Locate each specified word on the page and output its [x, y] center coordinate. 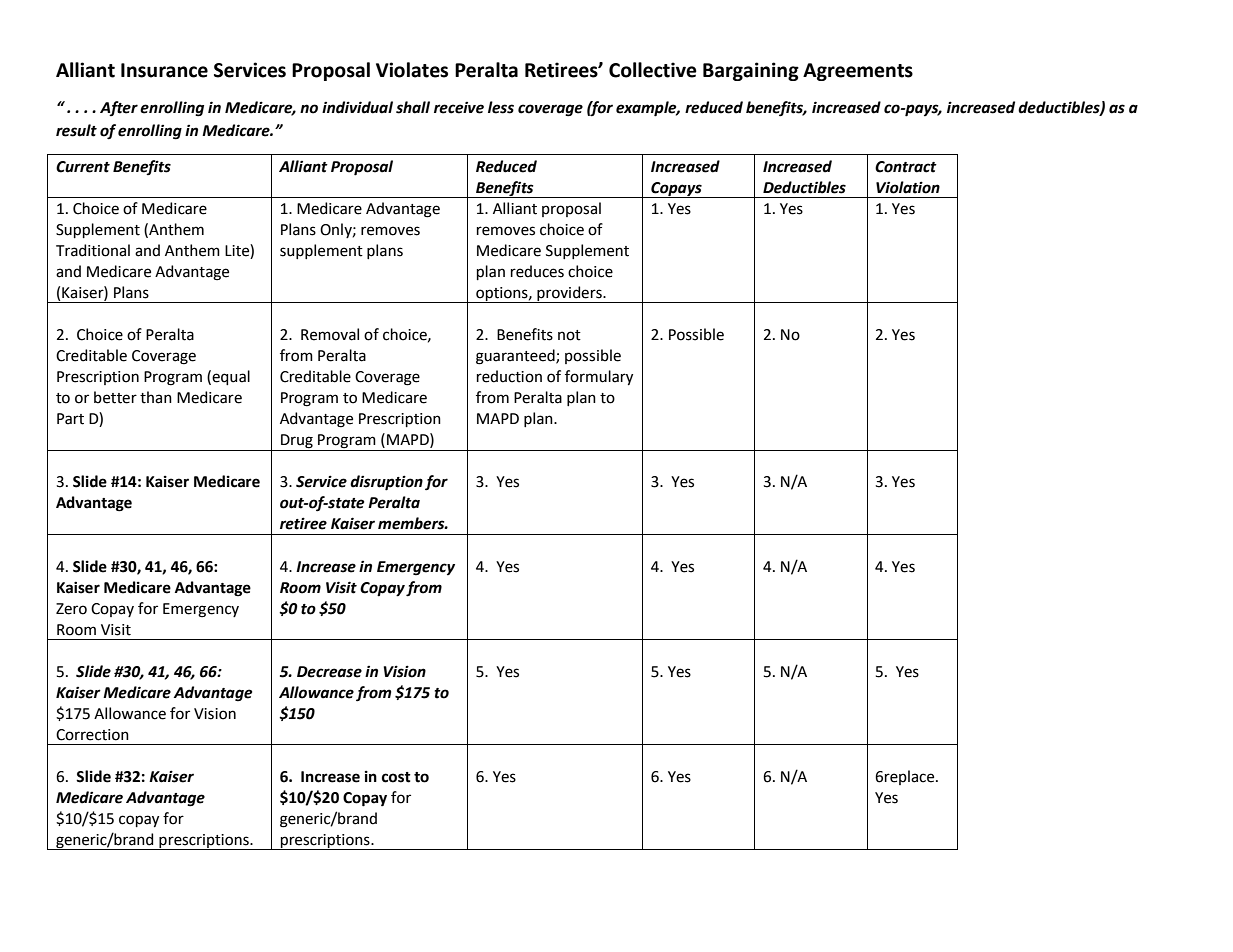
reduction [509, 376]
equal [231, 377]
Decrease [329, 672]
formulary [599, 377]
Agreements [858, 72]
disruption [386, 483]
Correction [92, 735]
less [501, 107]
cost [396, 777]
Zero [71, 609]
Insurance [164, 70]
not [569, 335]
